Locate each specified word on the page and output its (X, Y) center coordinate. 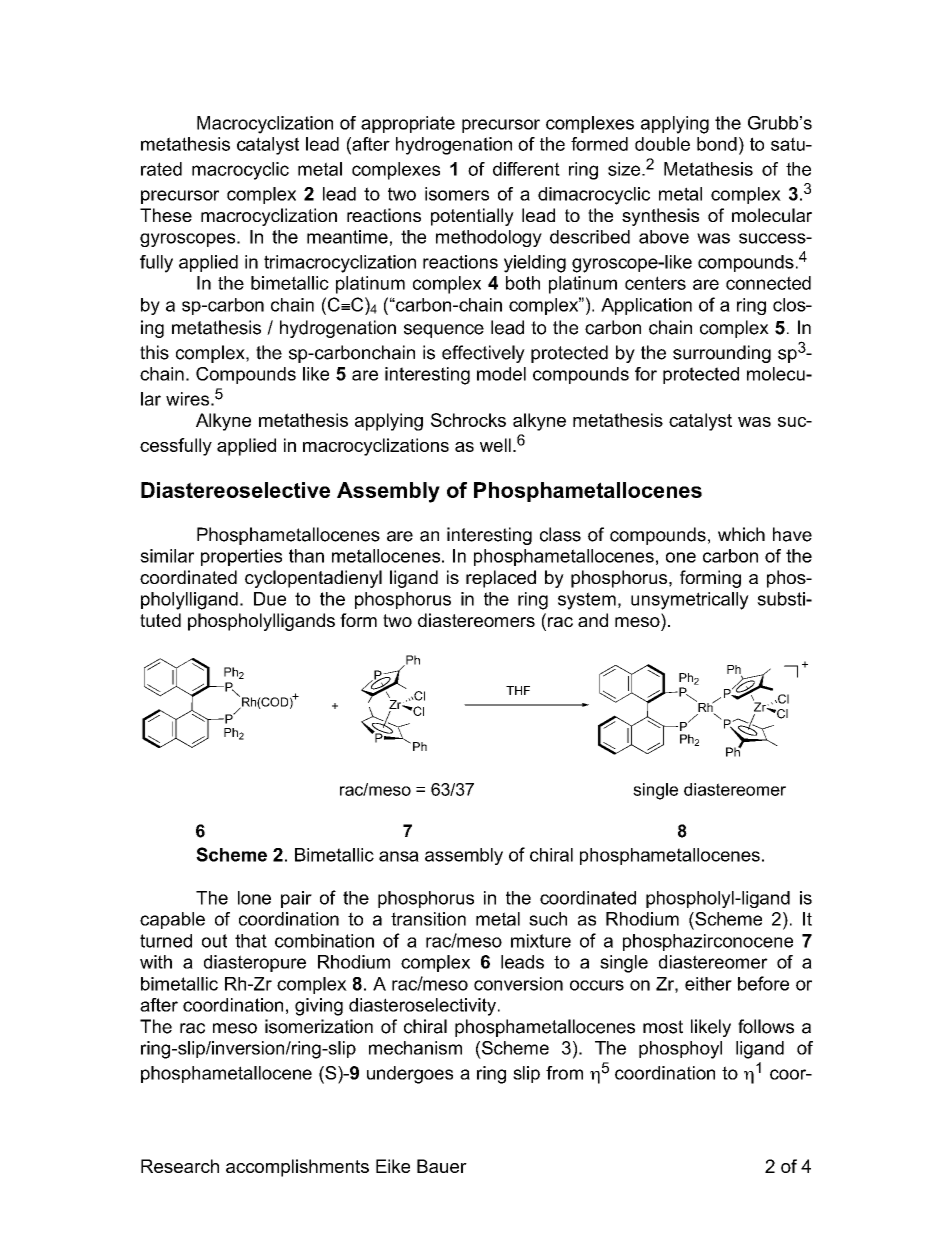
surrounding (722, 354)
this (154, 352)
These (166, 215)
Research (180, 1166)
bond (717, 144)
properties (241, 557)
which (741, 534)
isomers (457, 194)
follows (766, 1026)
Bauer (442, 1166)
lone (254, 898)
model (501, 374)
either (708, 984)
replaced (501, 579)
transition (428, 919)
